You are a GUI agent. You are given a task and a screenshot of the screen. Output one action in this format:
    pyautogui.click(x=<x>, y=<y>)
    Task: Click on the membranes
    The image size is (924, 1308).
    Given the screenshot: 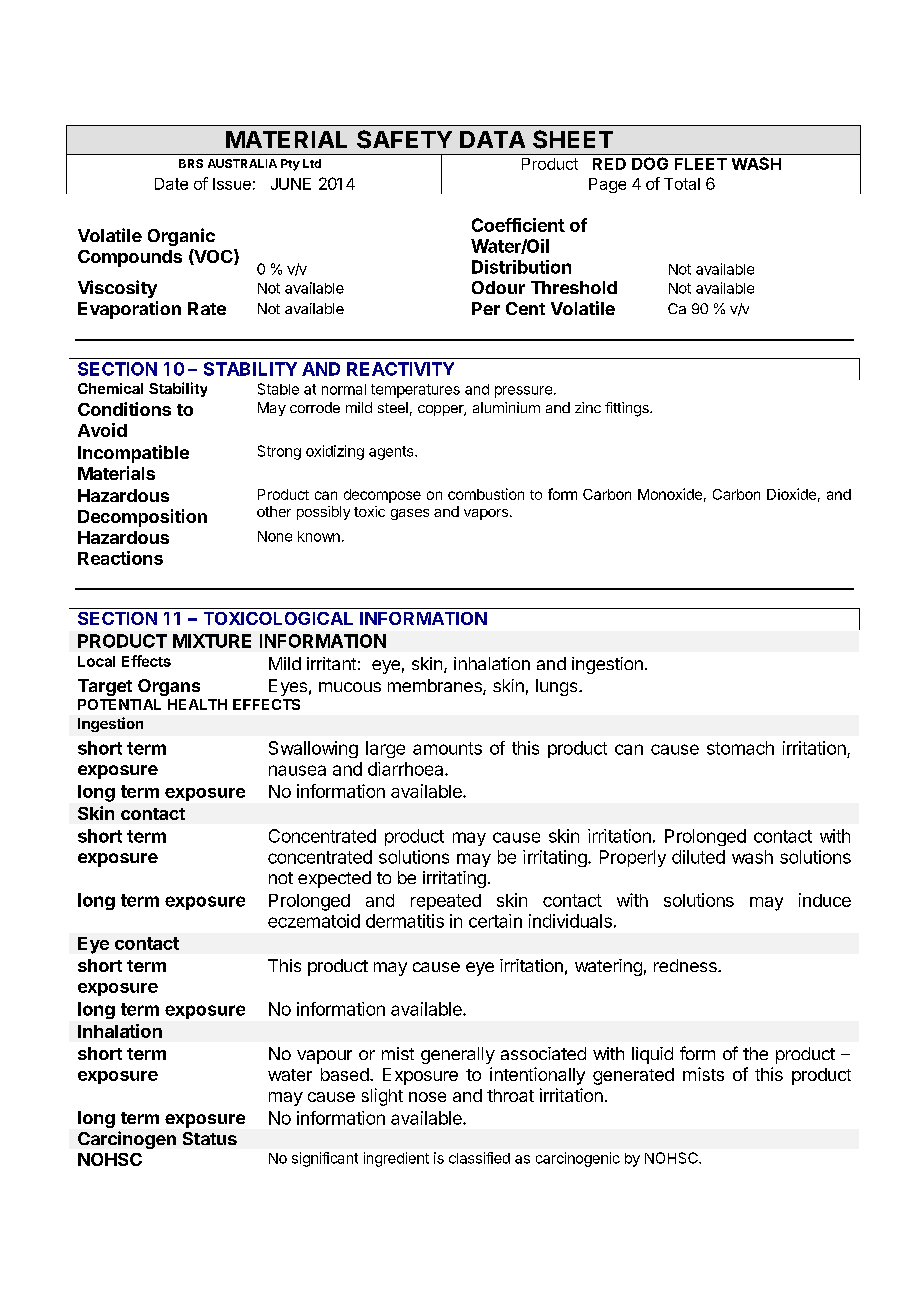 What is the action you would take?
    pyautogui.click(x=436, y=687)
